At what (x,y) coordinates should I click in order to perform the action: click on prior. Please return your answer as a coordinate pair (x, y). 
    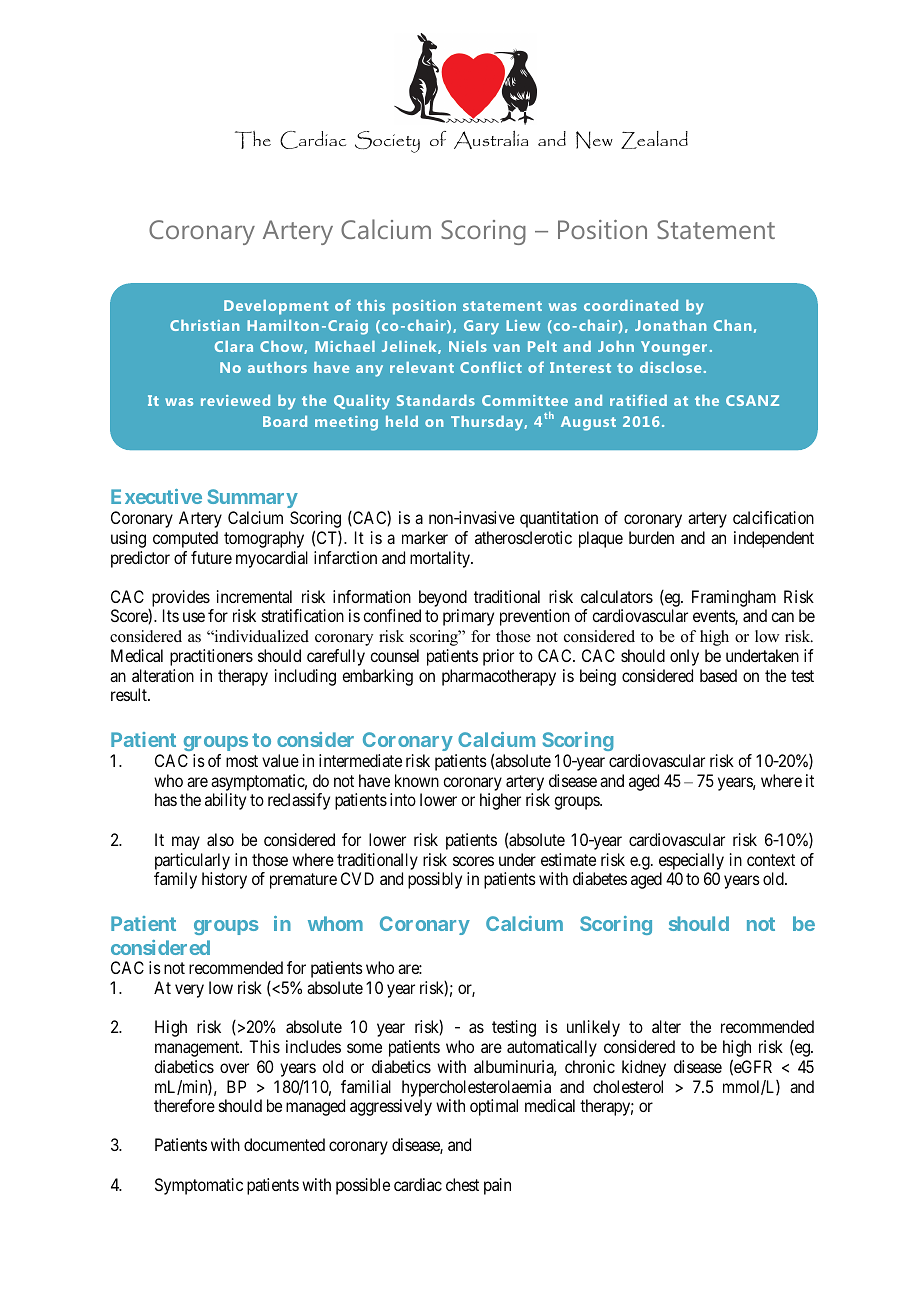
    Looking at the image, I should click on (498, 657).
